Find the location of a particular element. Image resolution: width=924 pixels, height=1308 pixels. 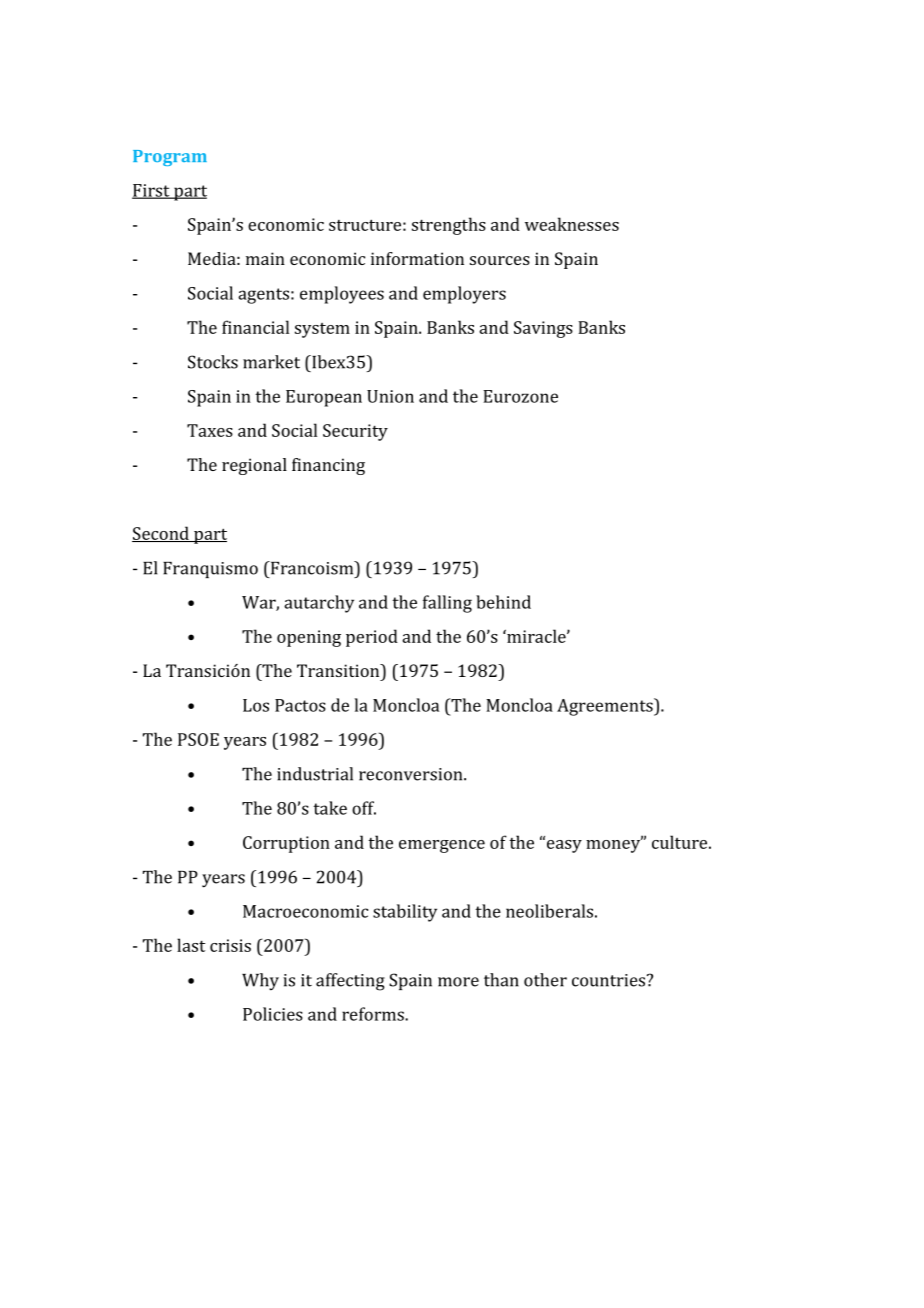

last is located at coordinates (191, 945).
